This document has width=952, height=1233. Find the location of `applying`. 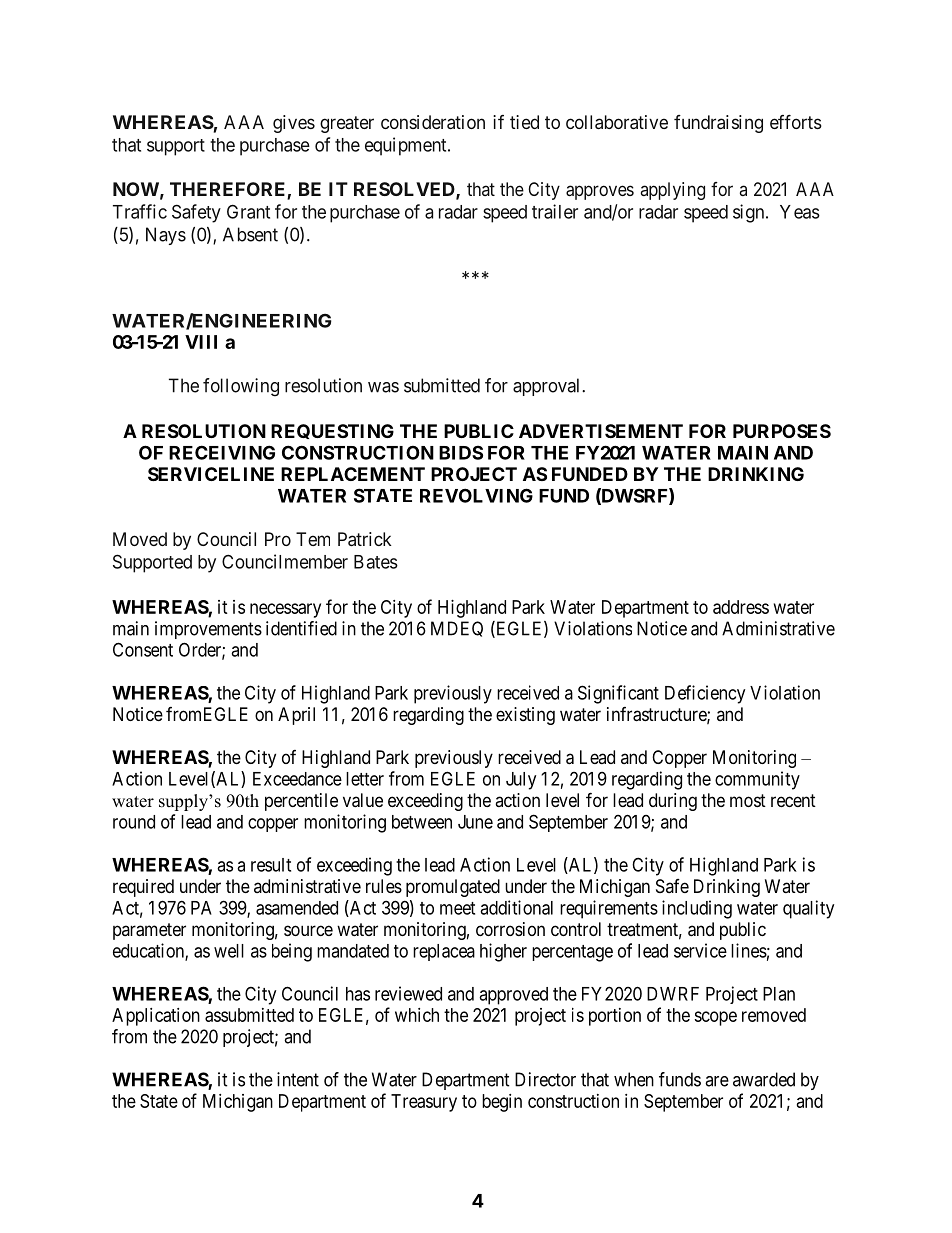

applying is located at coordinates (673, 191).
